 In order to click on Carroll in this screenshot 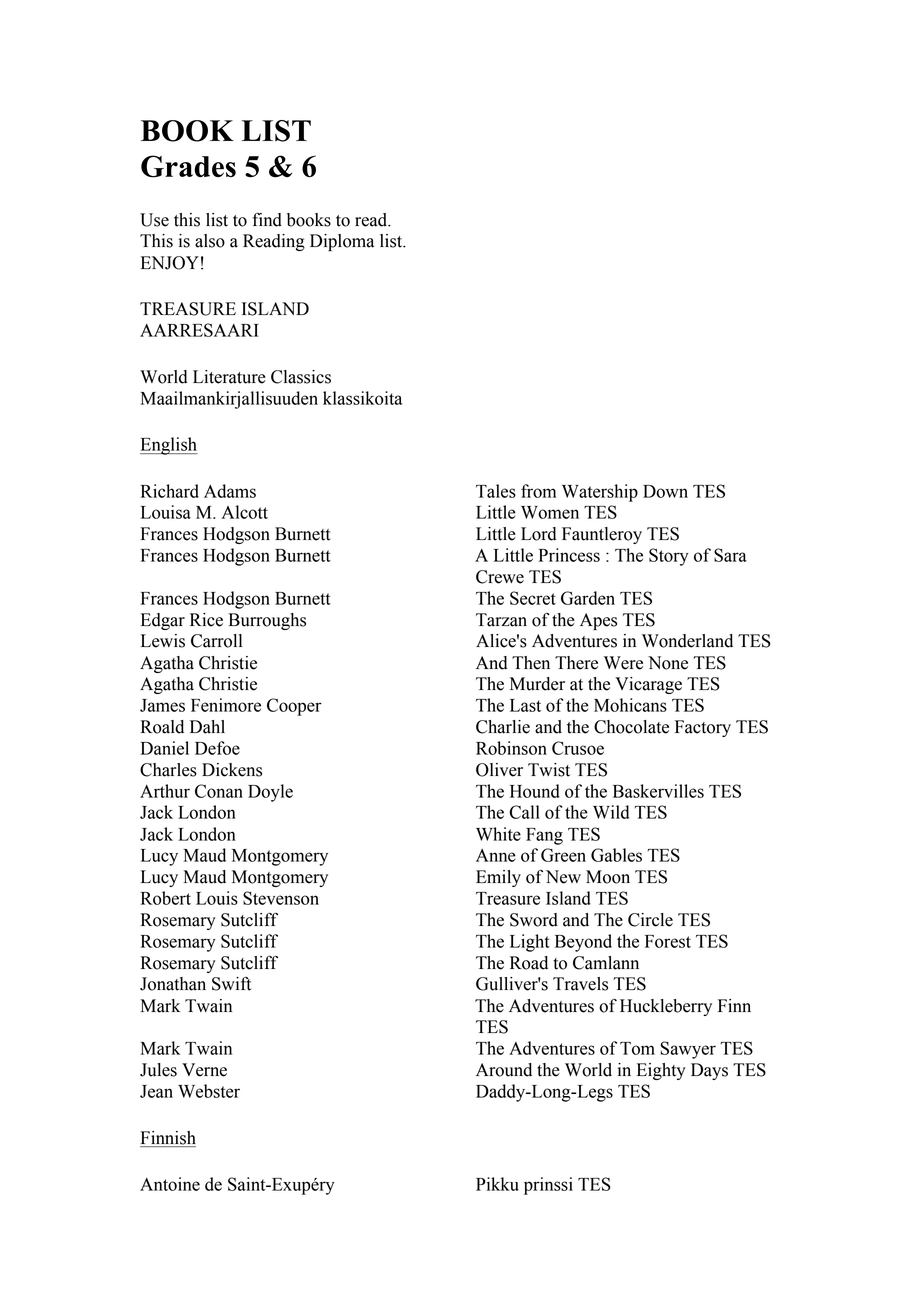, I will do `click(216, 641)`.
